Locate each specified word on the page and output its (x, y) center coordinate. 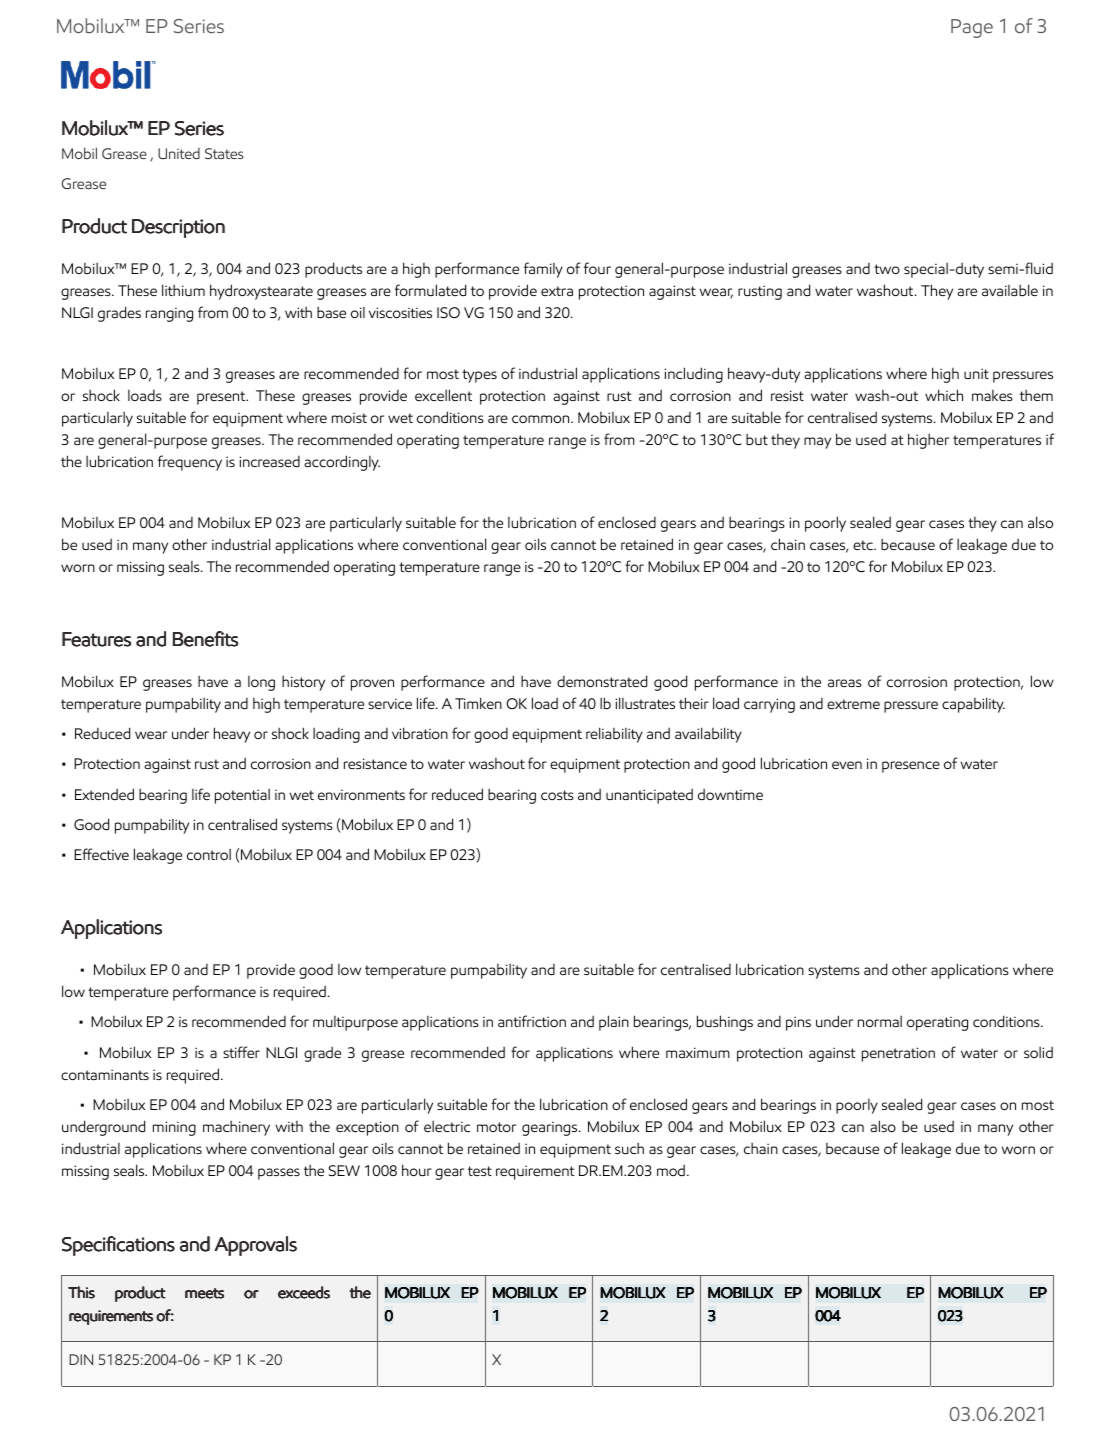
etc (864, 545)
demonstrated (602, 681)
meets (204, 1293)
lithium (183, 290)
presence (911, 767)
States (224, 153)
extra (557, 291)
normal (880, 1021)
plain (614, 1023)
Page (972, 28)
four (597, 268)
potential (242, 796)
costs (557, 795)
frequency (190, 463)
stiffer (241, 1052)
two (887, 269)
